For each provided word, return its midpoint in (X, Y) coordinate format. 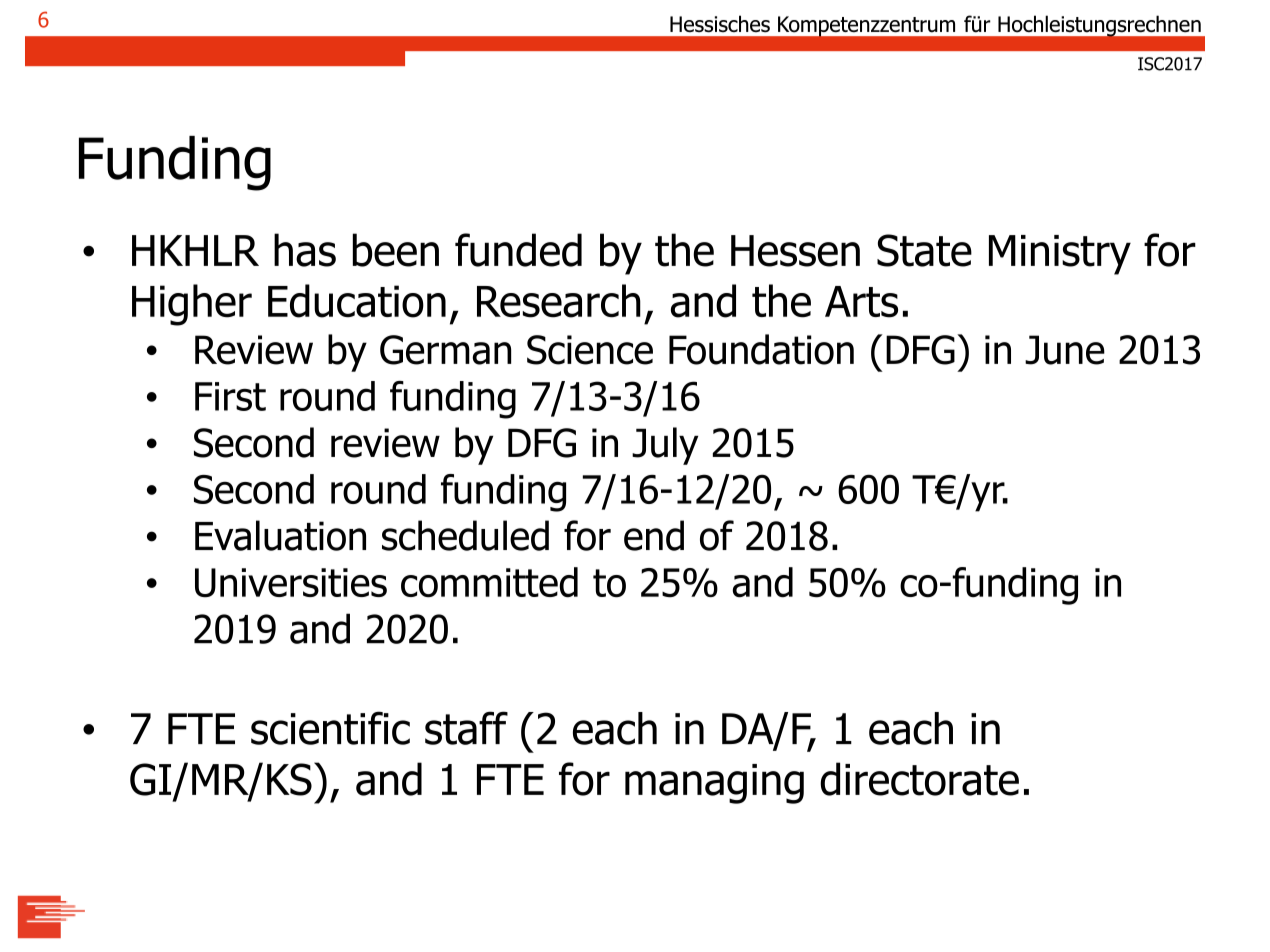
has (305, 250)
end (654, 535)
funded (518, 250)
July (665, 446)
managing (714, 784)
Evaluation (280, 535)
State (924, 250)
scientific (330, 728)
